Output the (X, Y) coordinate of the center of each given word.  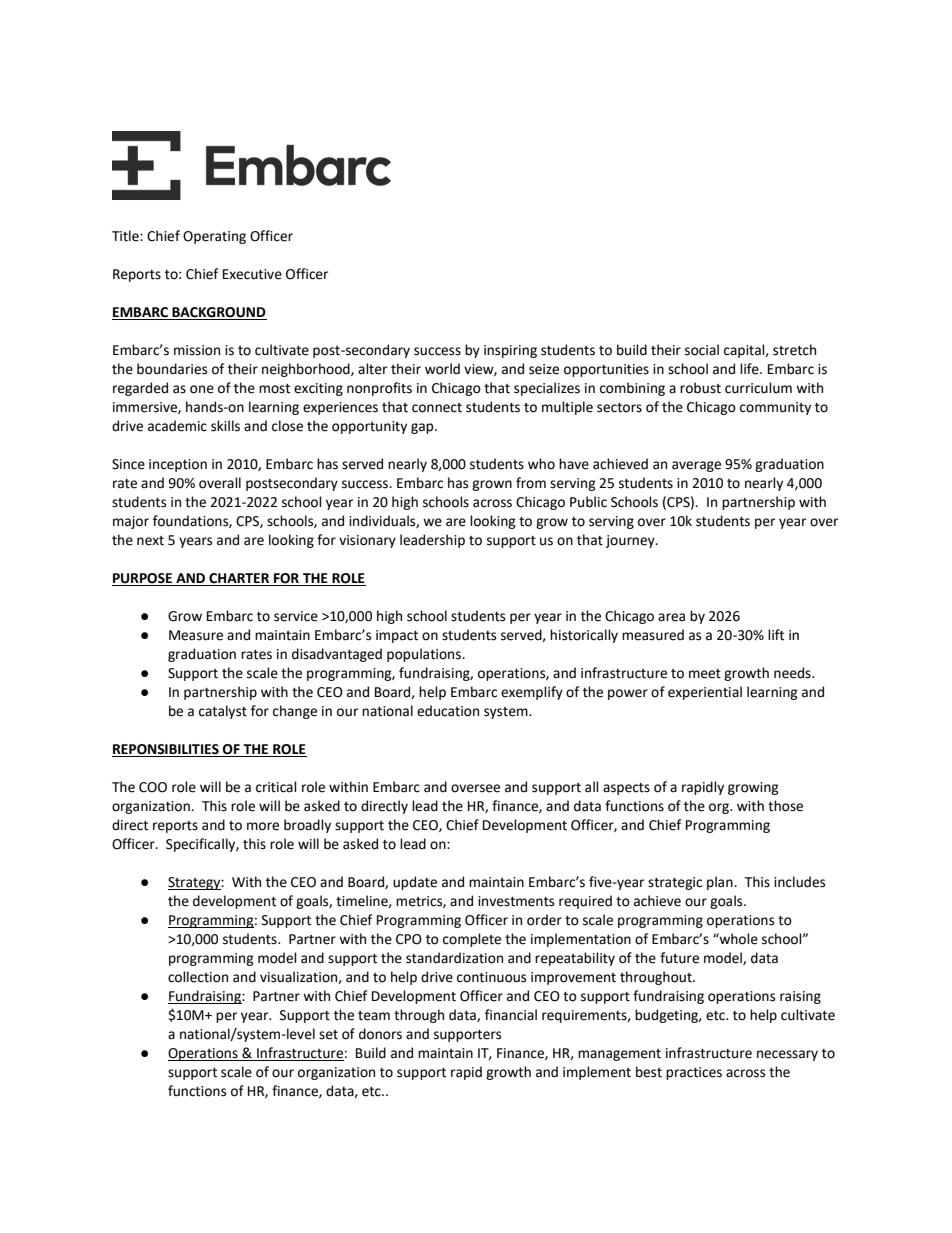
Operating (214, 237)
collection (198, 977)
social (702, 350)
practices (694, 1073)
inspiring (510, 351)
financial (511, 1015)
